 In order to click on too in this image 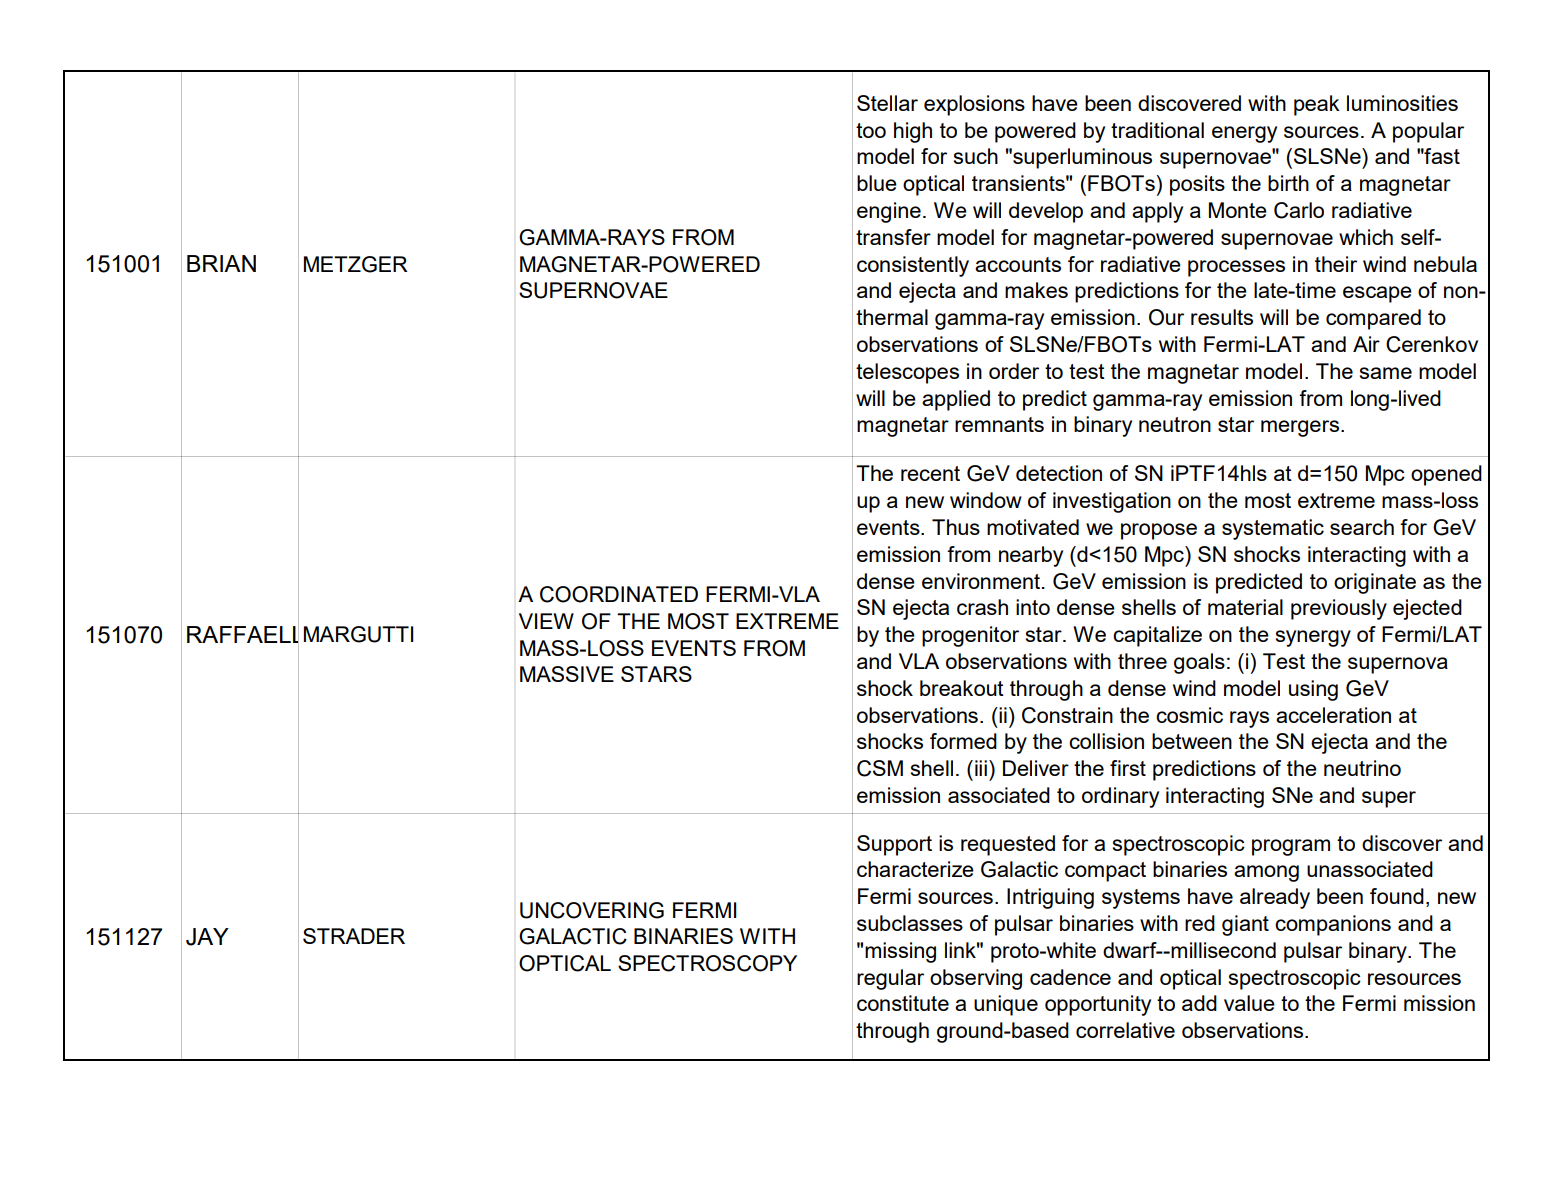, I will do `click(871, 130)`.
